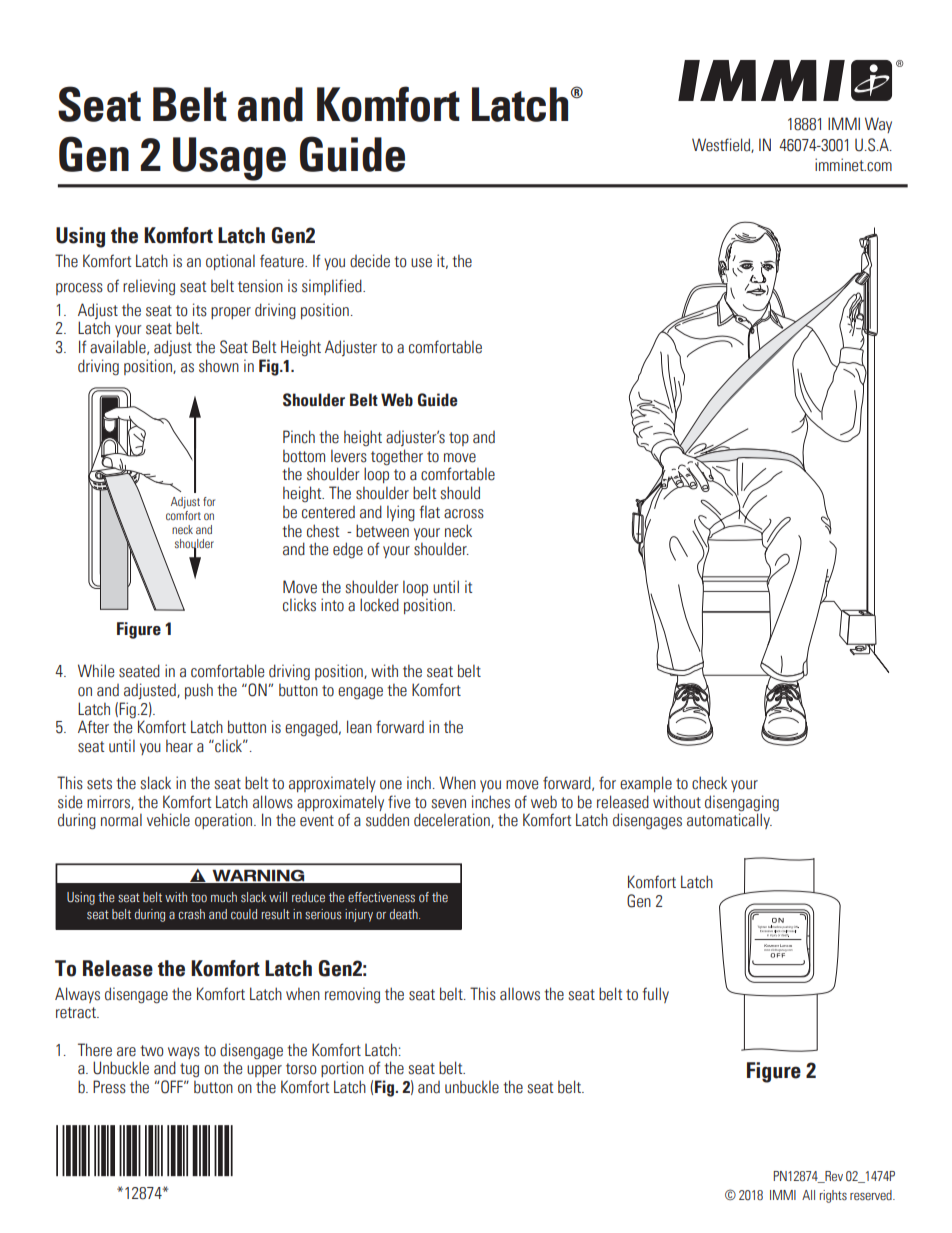 The width and height of the screenshot is (952, 1233). What do you see at coordinates (229, 159) in the screenshot?
I see `Usage` at bounding box center [229, 159].
